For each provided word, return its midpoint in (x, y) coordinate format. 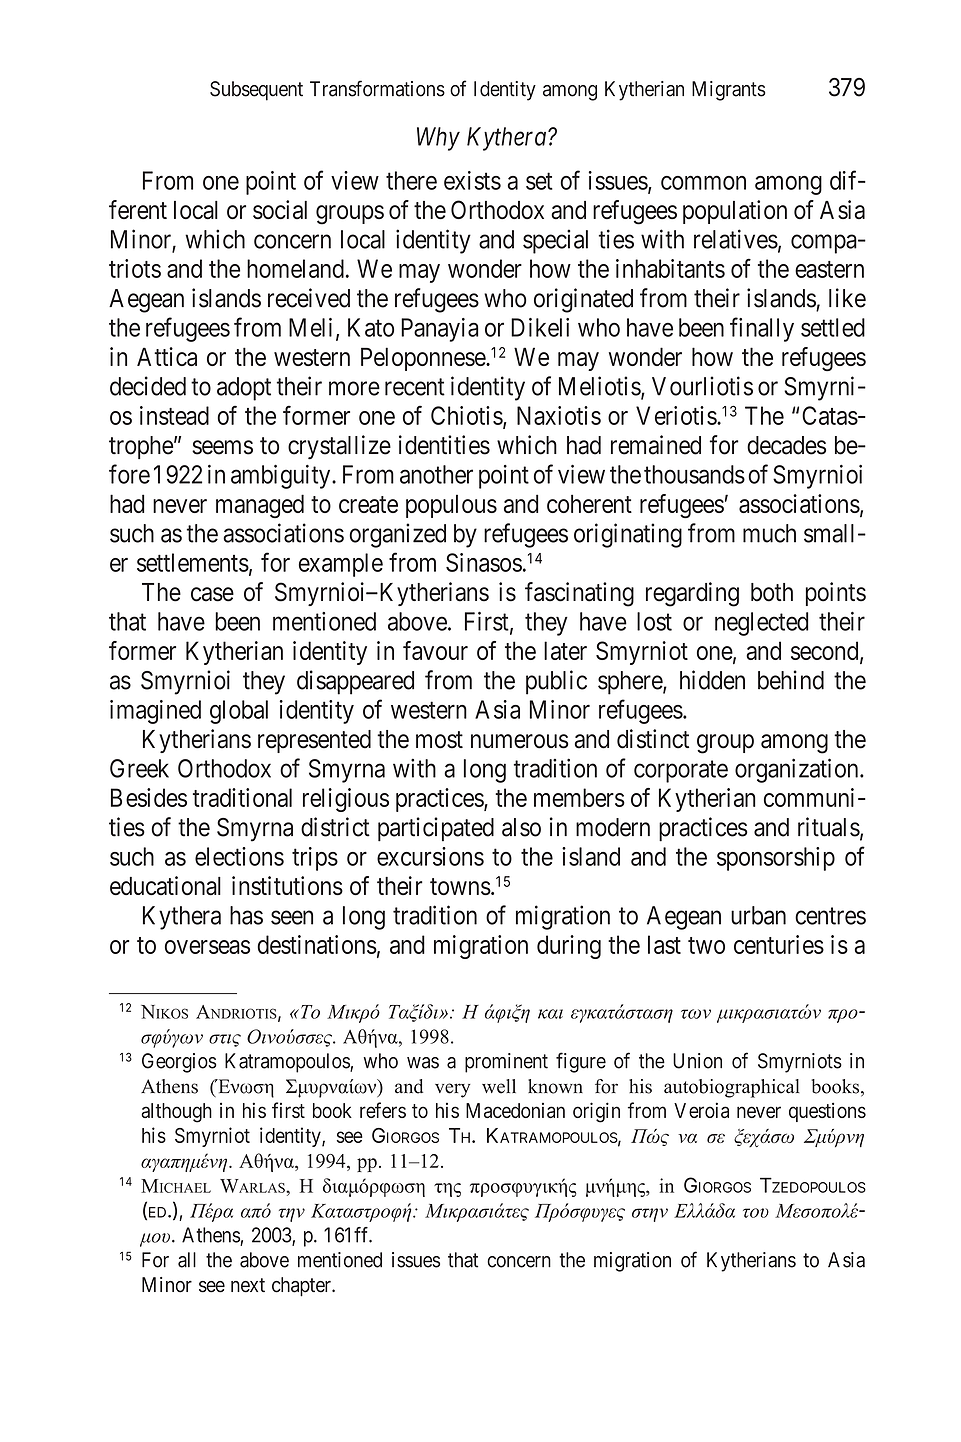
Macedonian (515, 1110)
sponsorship (776, 859)
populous (451, 506)
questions (827, 1112)
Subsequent (256, 91)
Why (438, 139)
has (246, 915)
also (521, 827)
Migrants (729, 91)
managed (260, 506)
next (248, 1285)
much (769, 533)
